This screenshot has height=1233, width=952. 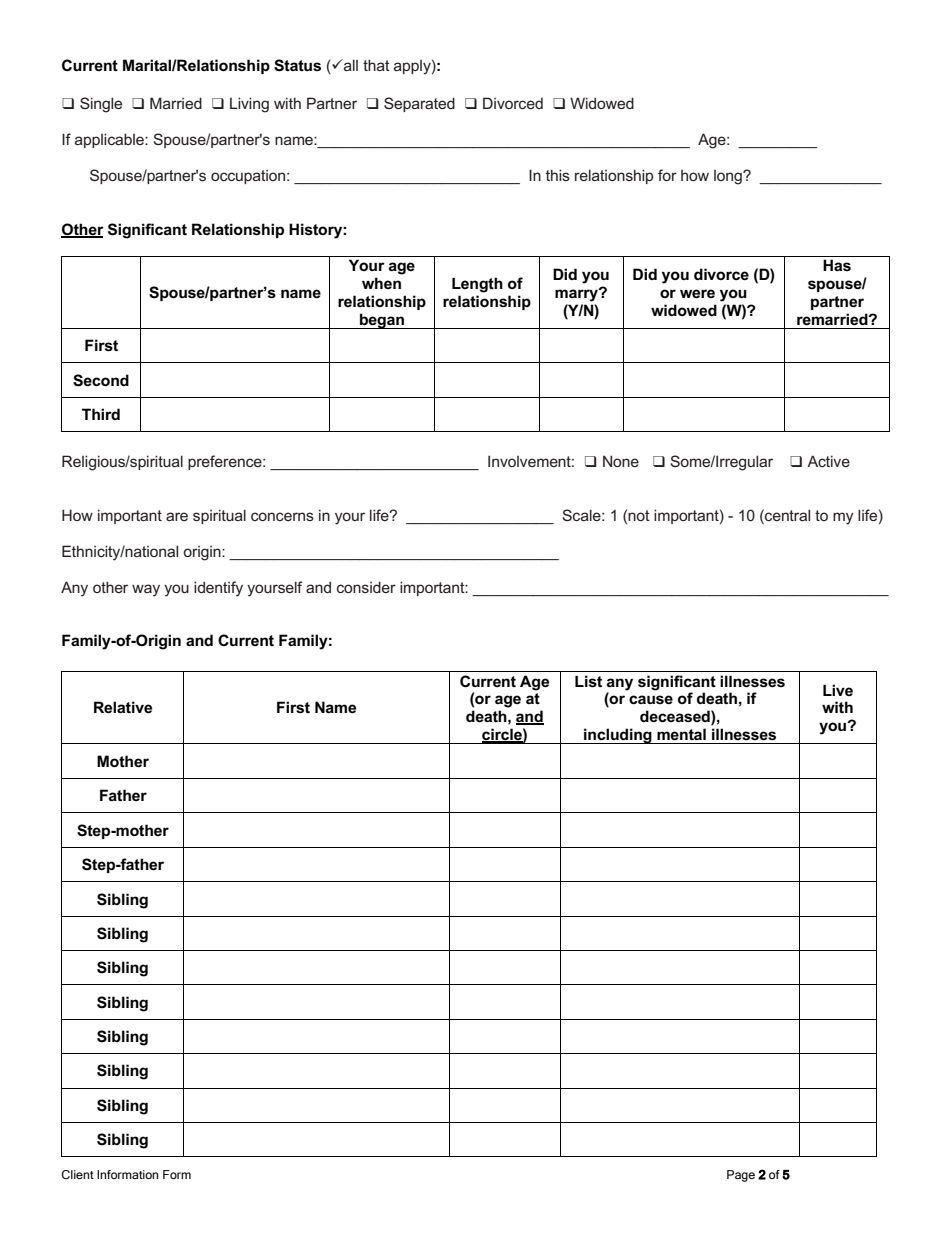 What do you see at coordinates (77, 1174) in the screenshot?
I see `Client` at bounding box center [77, 1174].
